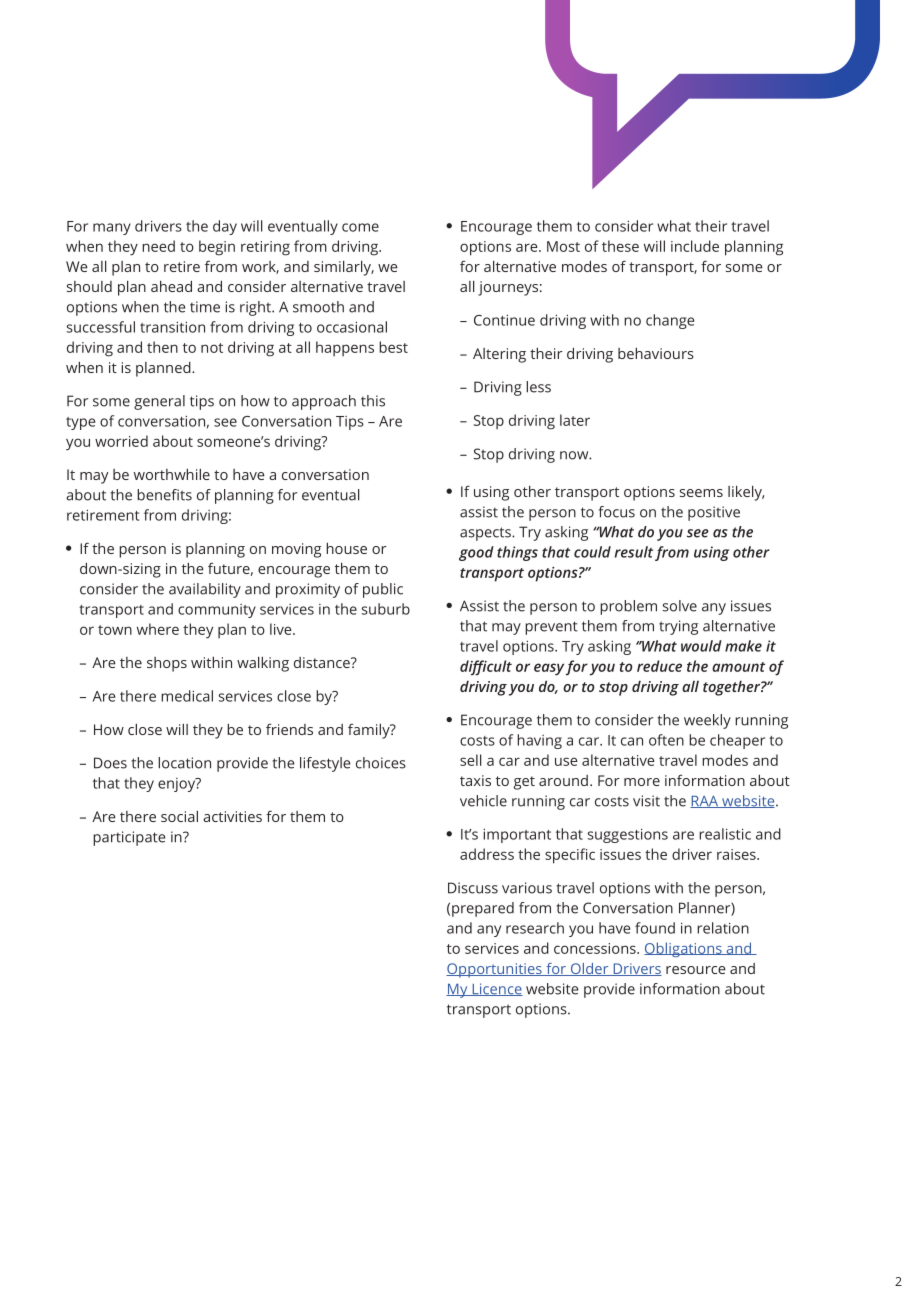  I want to click on include, so click(695, 246).
